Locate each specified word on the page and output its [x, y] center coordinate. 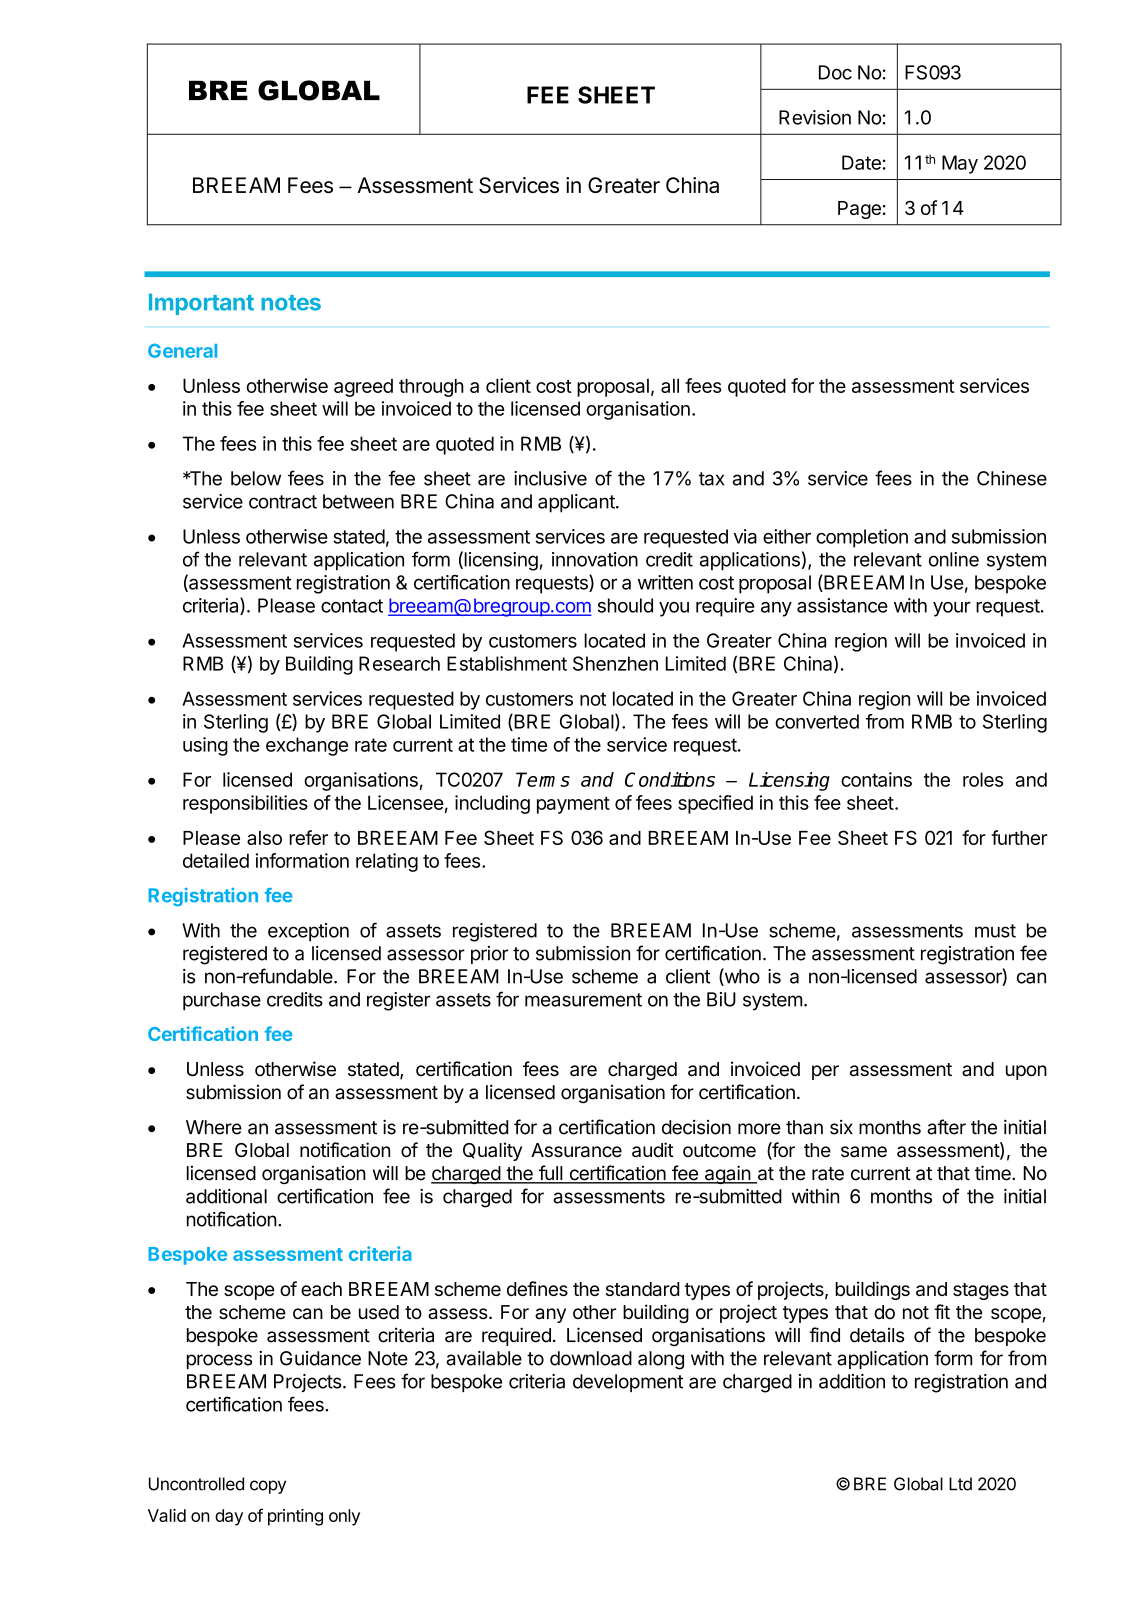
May [960, 164]
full [550, 1174]
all [670, 386]
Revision [815, 117]
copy [268, 1487]
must [995, 931]
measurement [583, 1000]
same [864, 1152]
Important [201, 304]
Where [214, 1127]
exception [308, 932]
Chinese [1012, 478]
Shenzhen [615, 663]
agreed [363, 388]
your [952, 609]
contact [352, 606]
